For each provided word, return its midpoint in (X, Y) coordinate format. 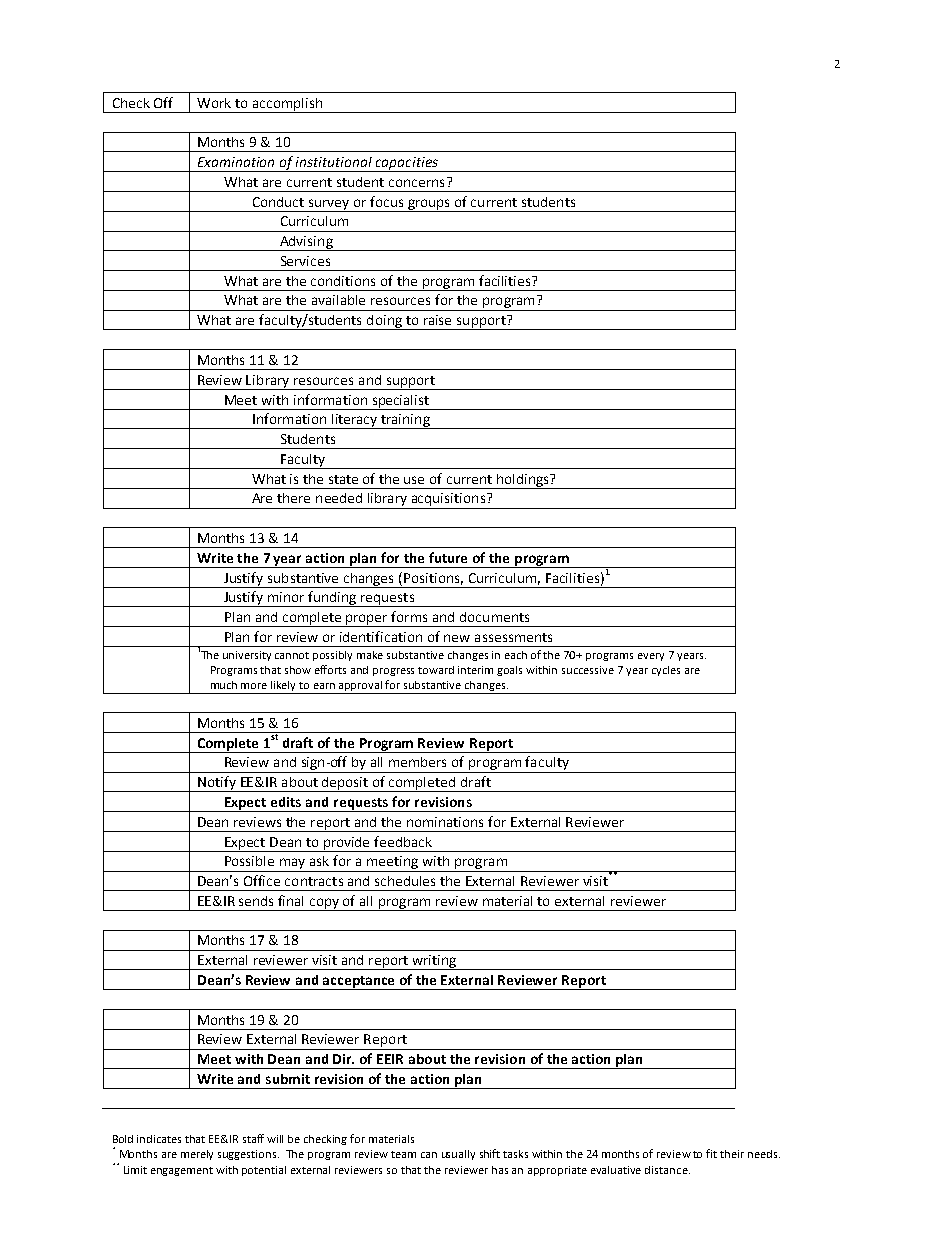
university (247, 656)
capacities (407, 164)
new (457, 638)
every (651, 657)
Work (214, 103)
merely (197, 1155)
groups (429, 205)
